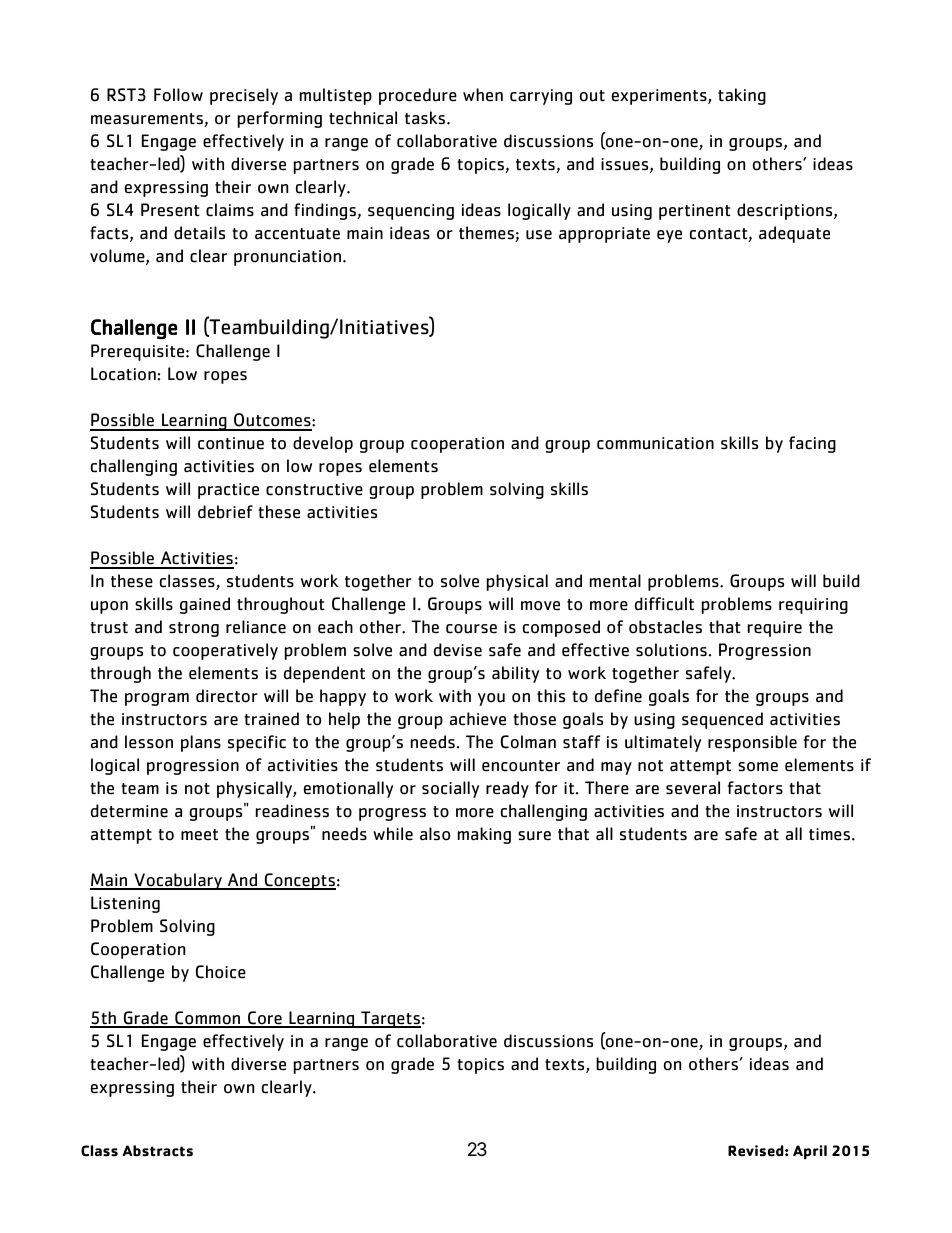 The height and width of the image is (1233, 952). Describe the element at coordinates (390, 1019) in the image. I see `Targets` at that location.
